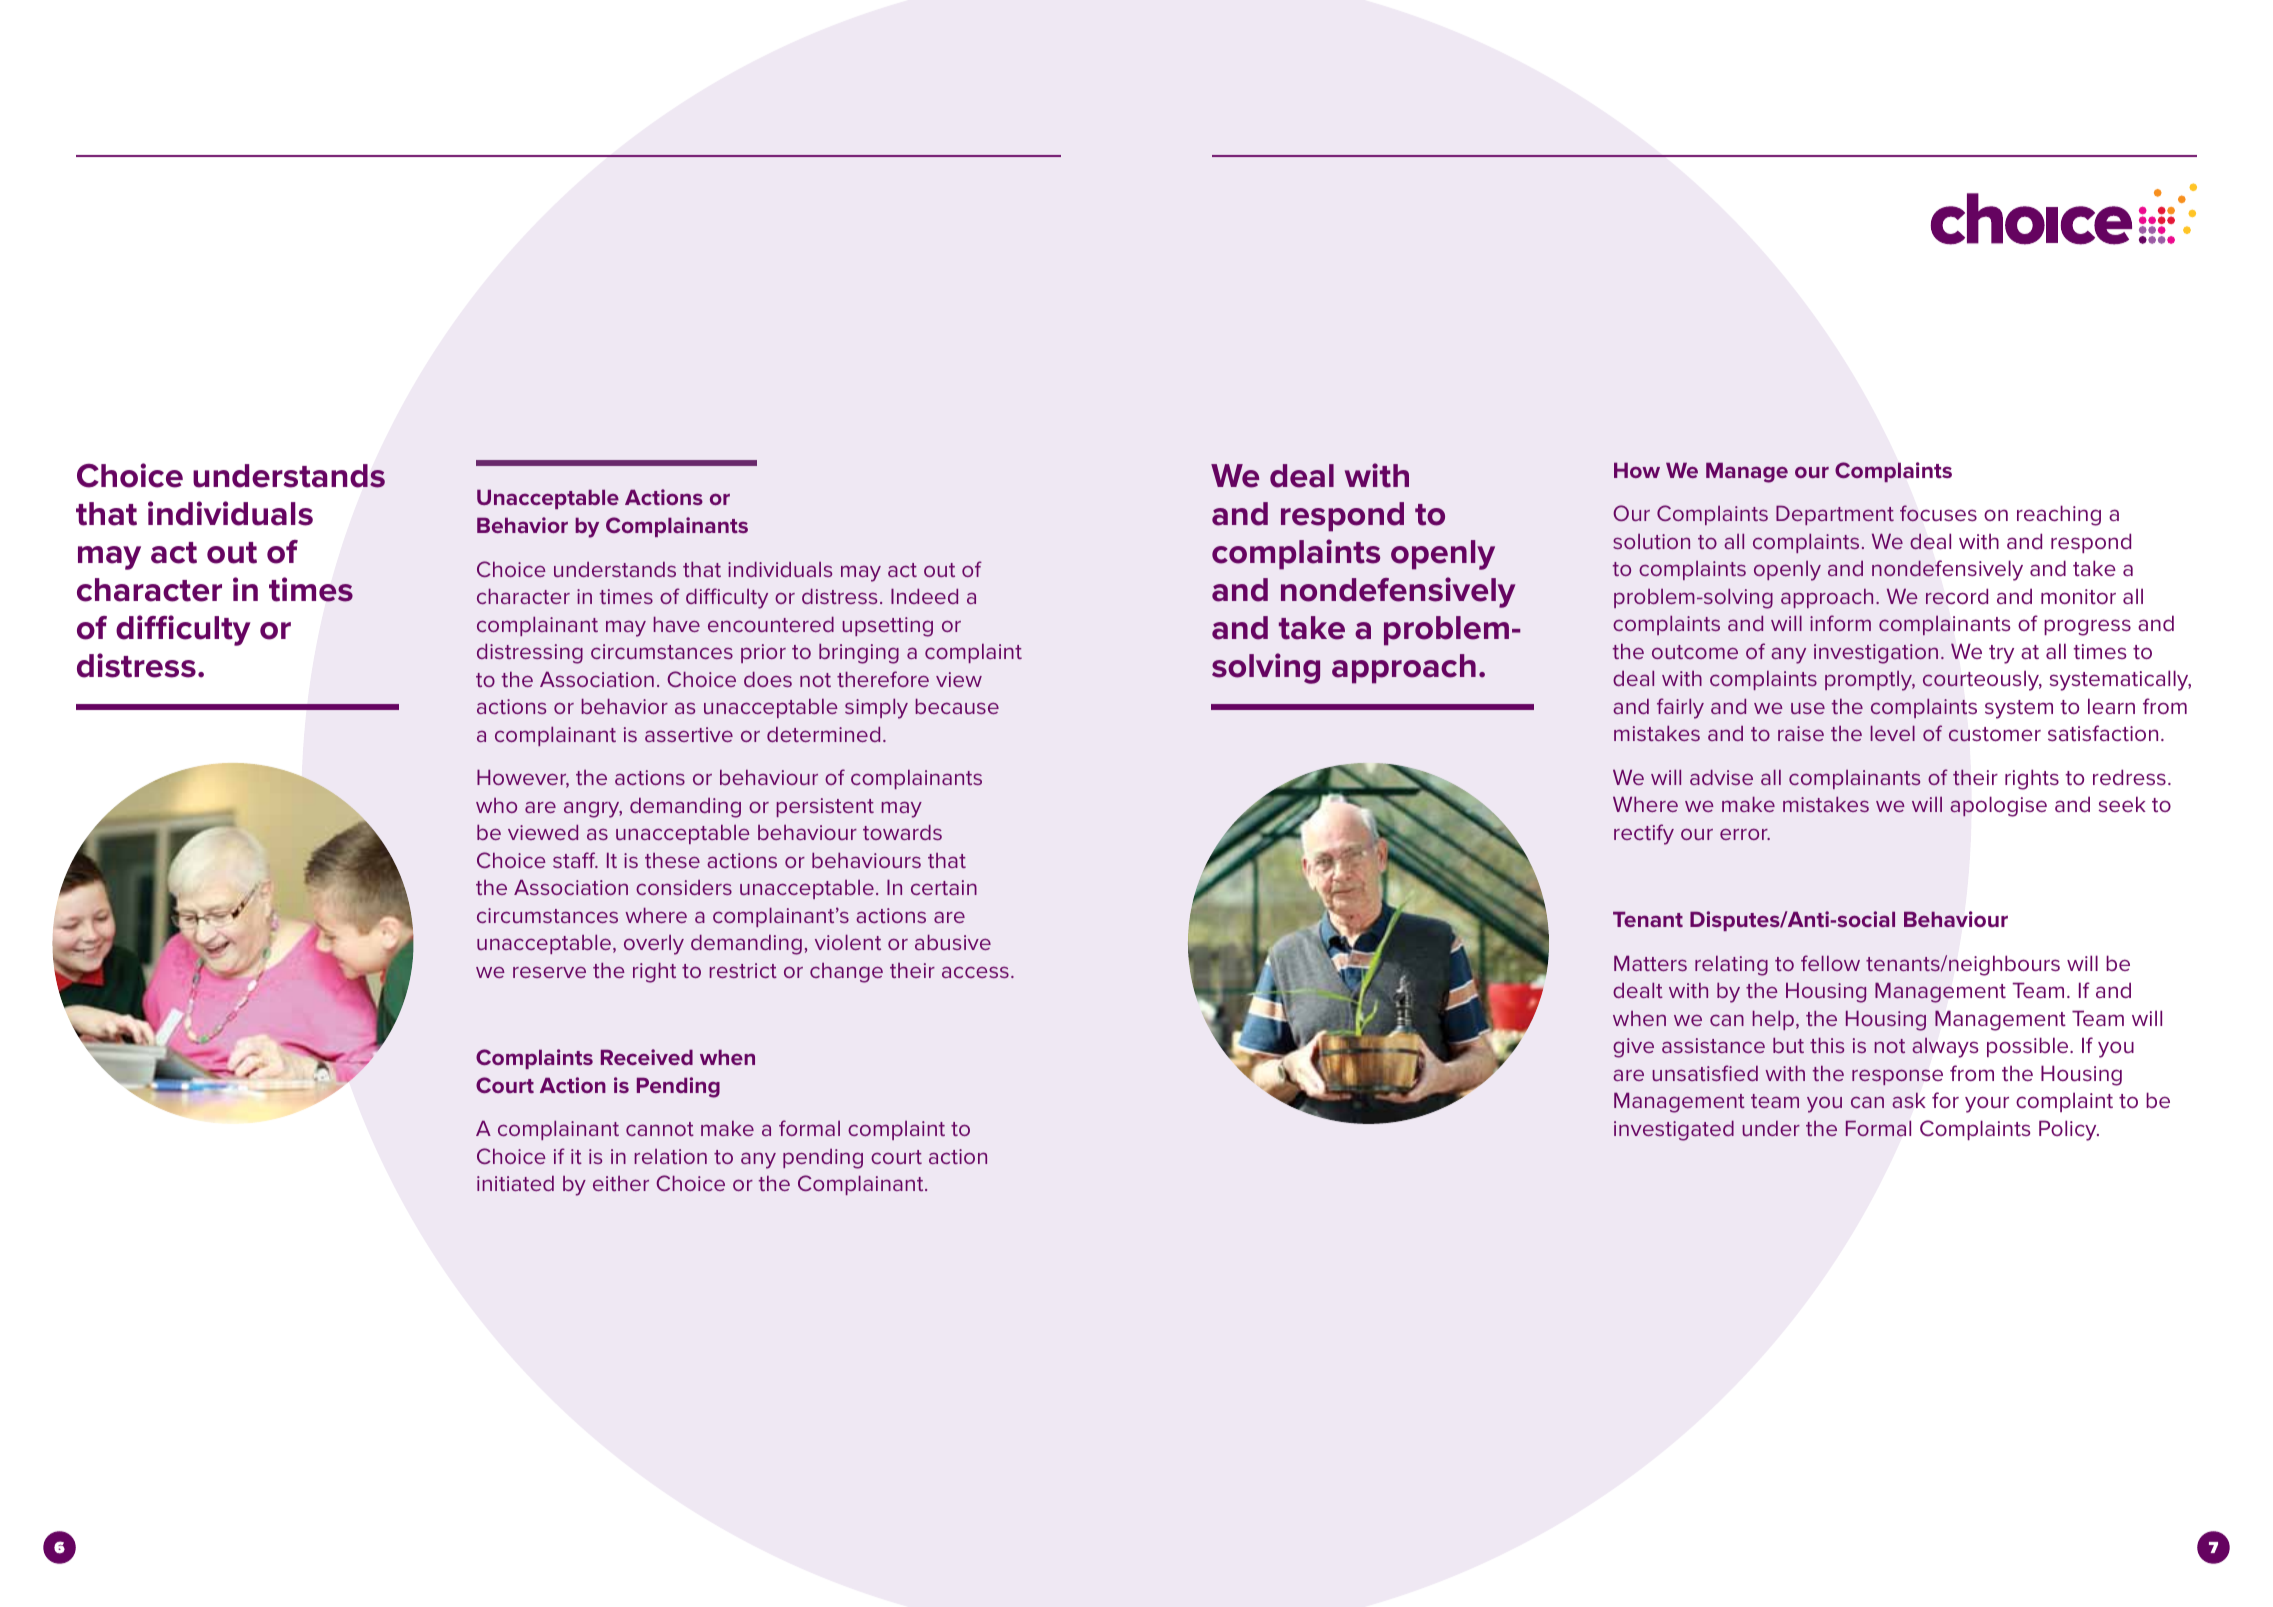 Image resolution: width=2273 pixels, height=1607 pixels. Describe the element at coordinates (768, 679) in the screenshot. I see `does` at that location.
